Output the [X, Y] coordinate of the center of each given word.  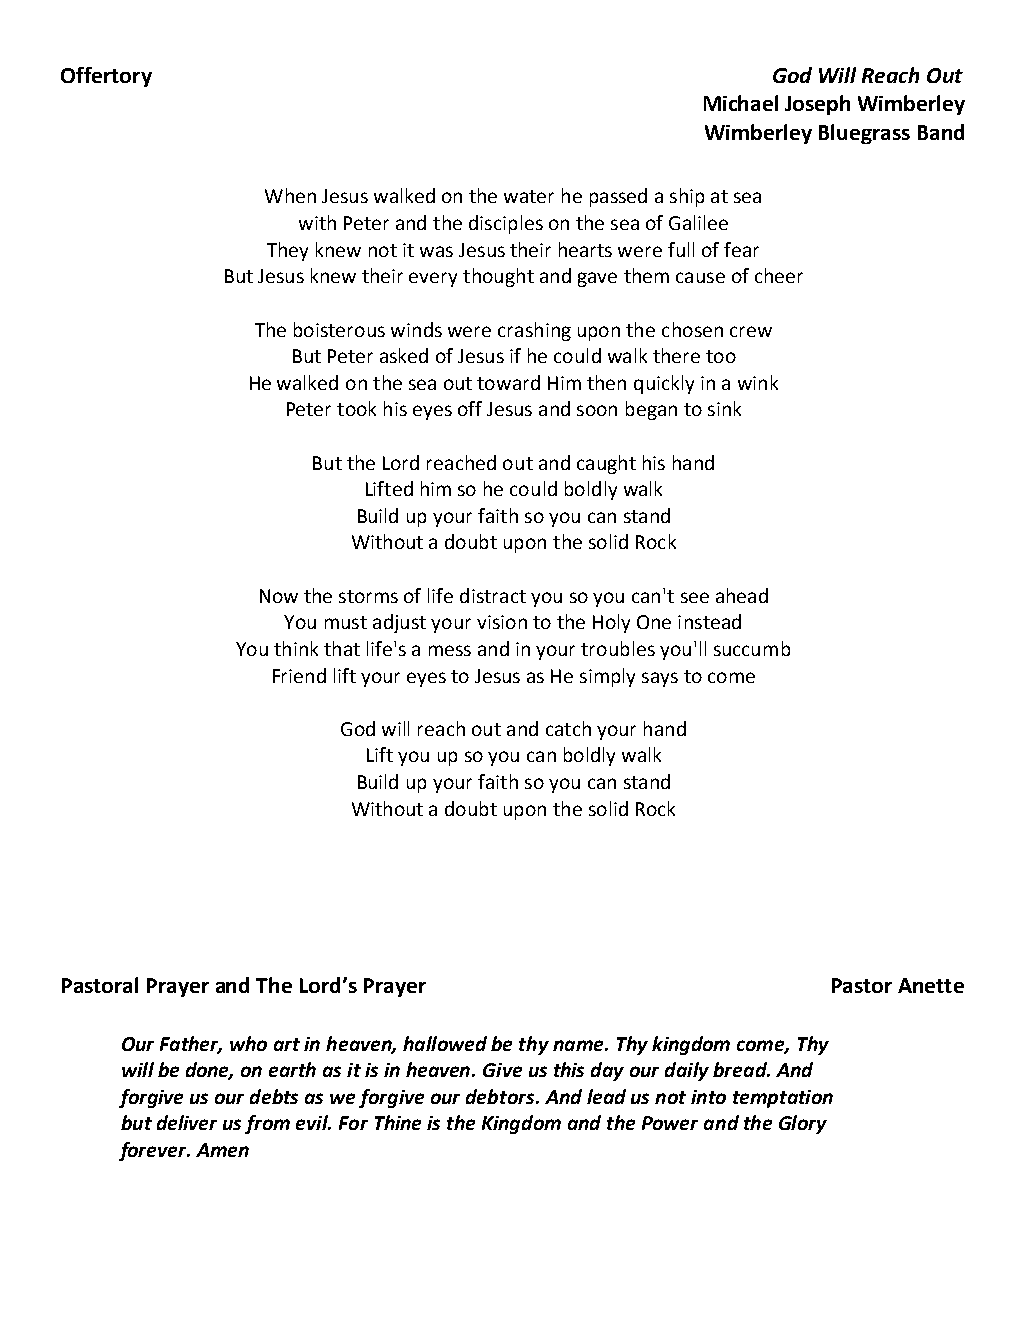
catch [568, 728]
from [267, 1124]
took [356, 408]
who [248, 1043]
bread [741, 1069]
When [290, 195]
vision [502, 622]
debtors [501, 1096]
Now [279, 596]
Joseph [817, 105]
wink [758, 382]
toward [508, 382]
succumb [752, 648]
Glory [803, 1124]
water [529, 196]
